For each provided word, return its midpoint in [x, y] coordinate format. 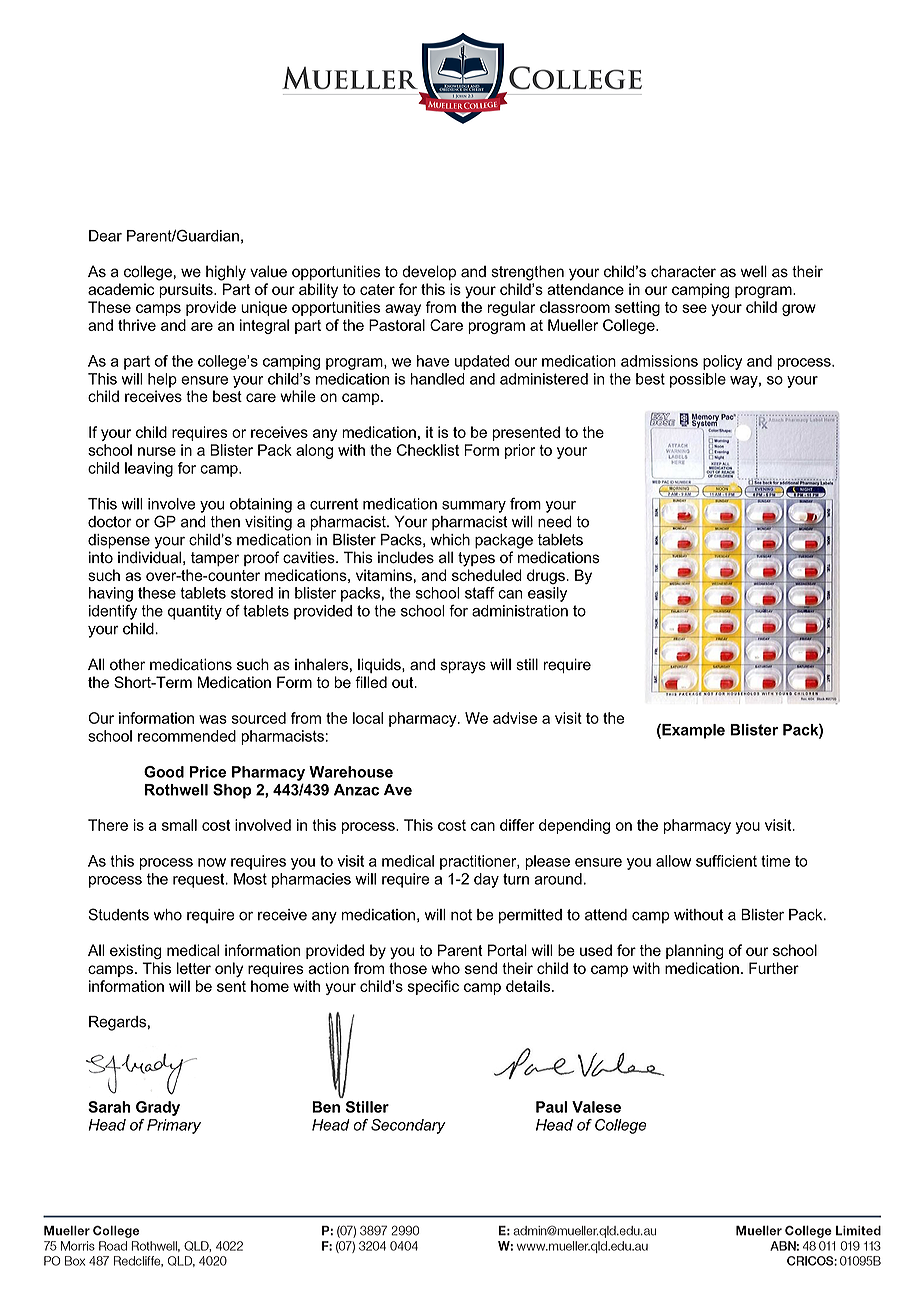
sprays [463, 667]
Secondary [408, 1126]
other [127, 664]
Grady [158, 1108]
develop [429, 272]
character [683, 271]
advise [515, 718]
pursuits [187, 290]
